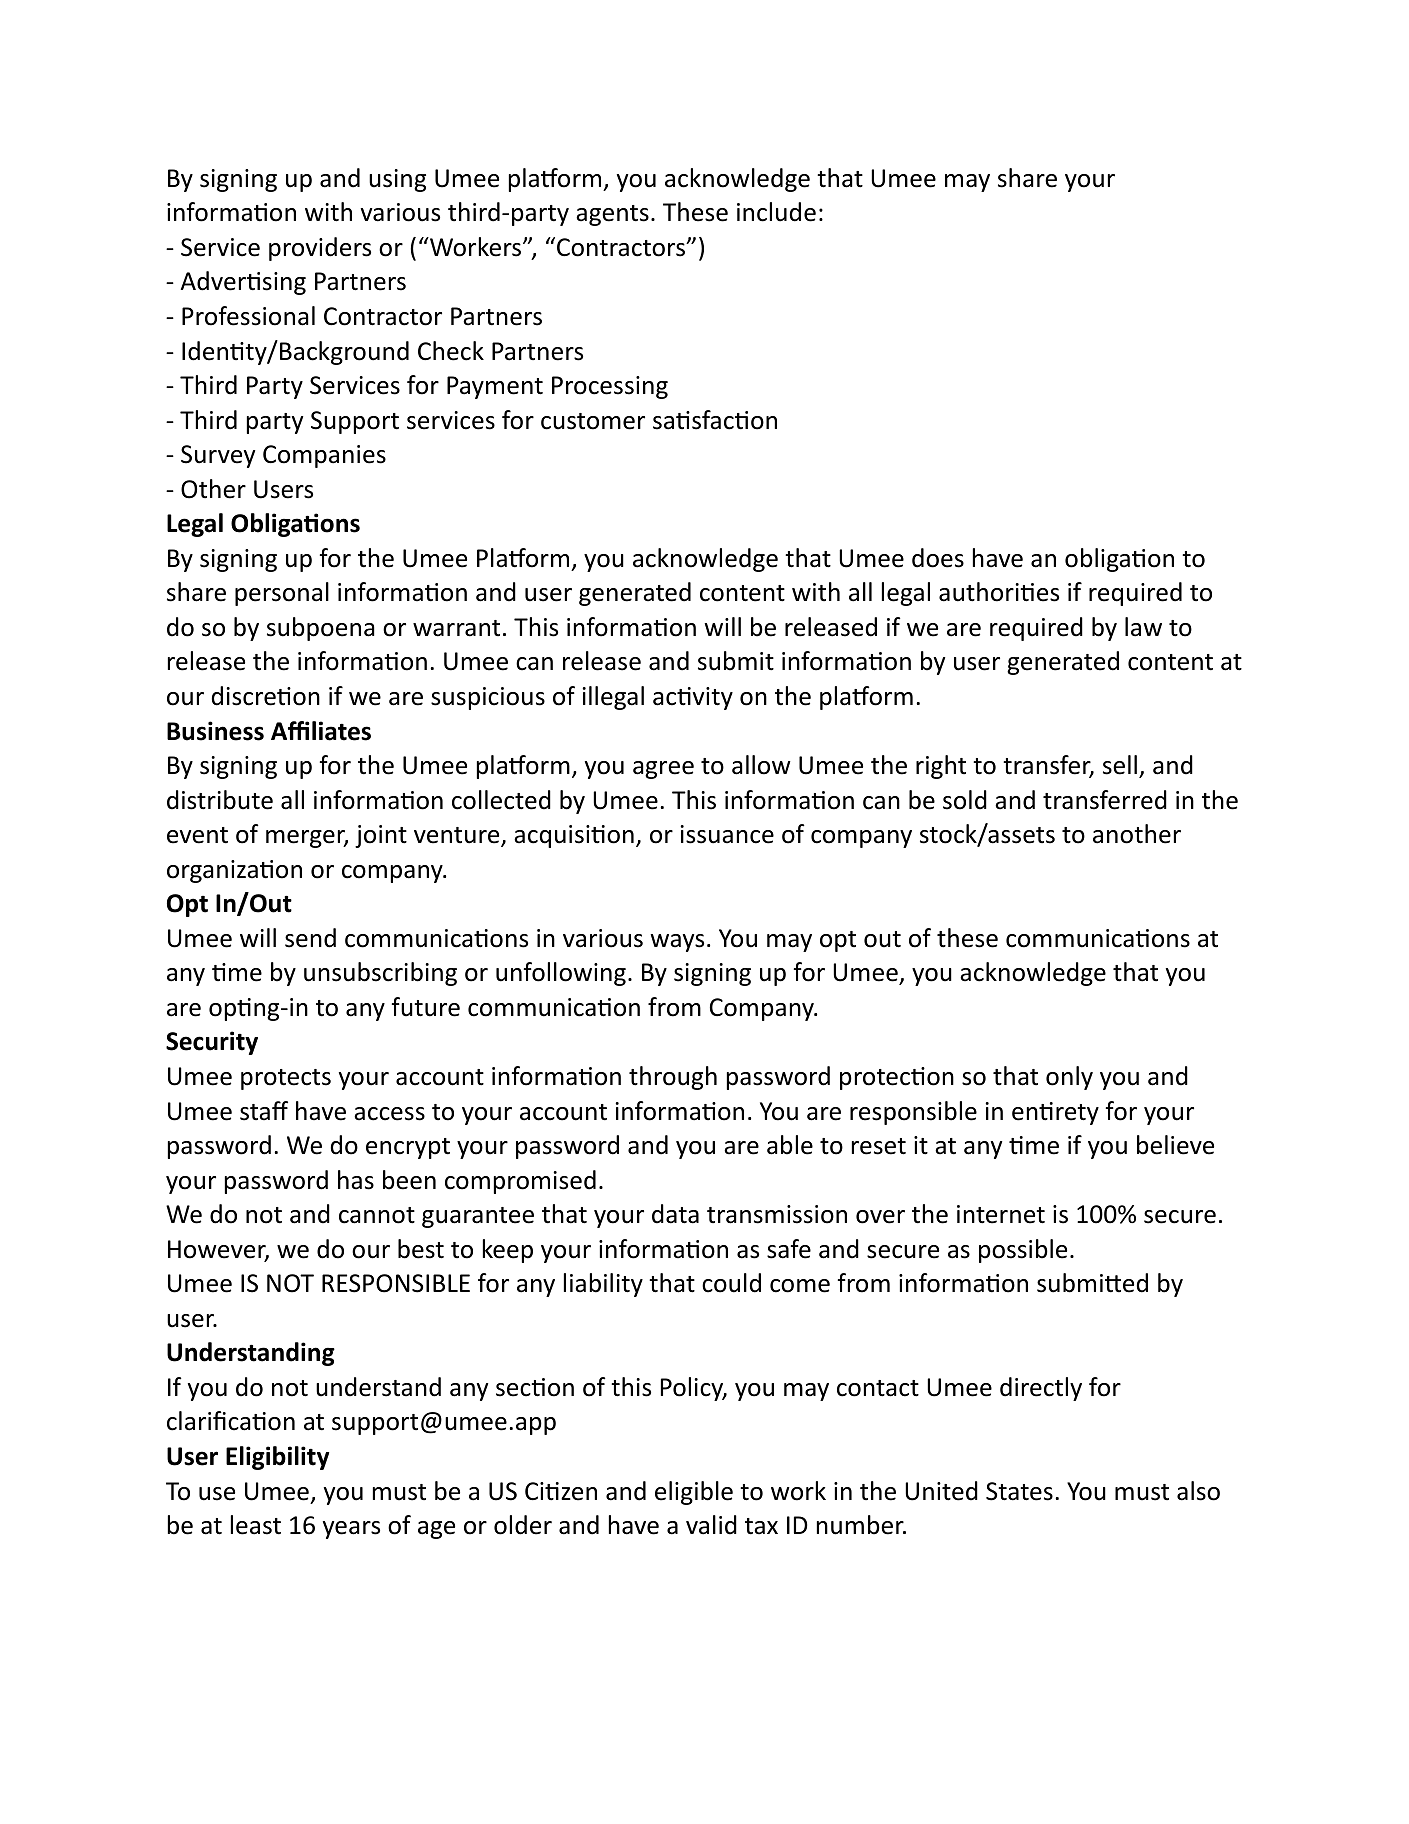 The height and width of the image is (1824, 1409). I want to click on joint, so click(381, 836).
